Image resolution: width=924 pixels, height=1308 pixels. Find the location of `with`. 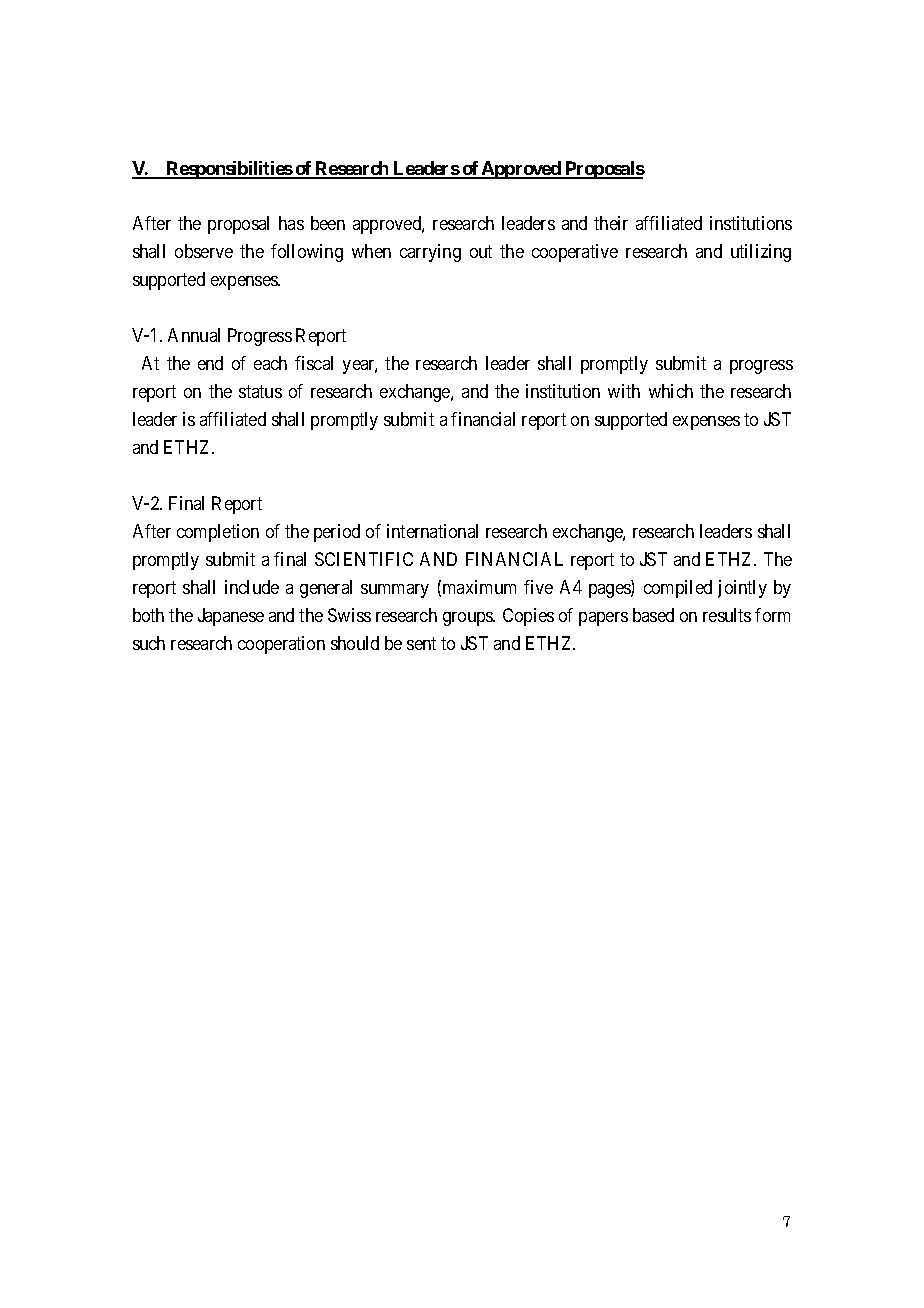

with is located at coordinates (624, 391).
